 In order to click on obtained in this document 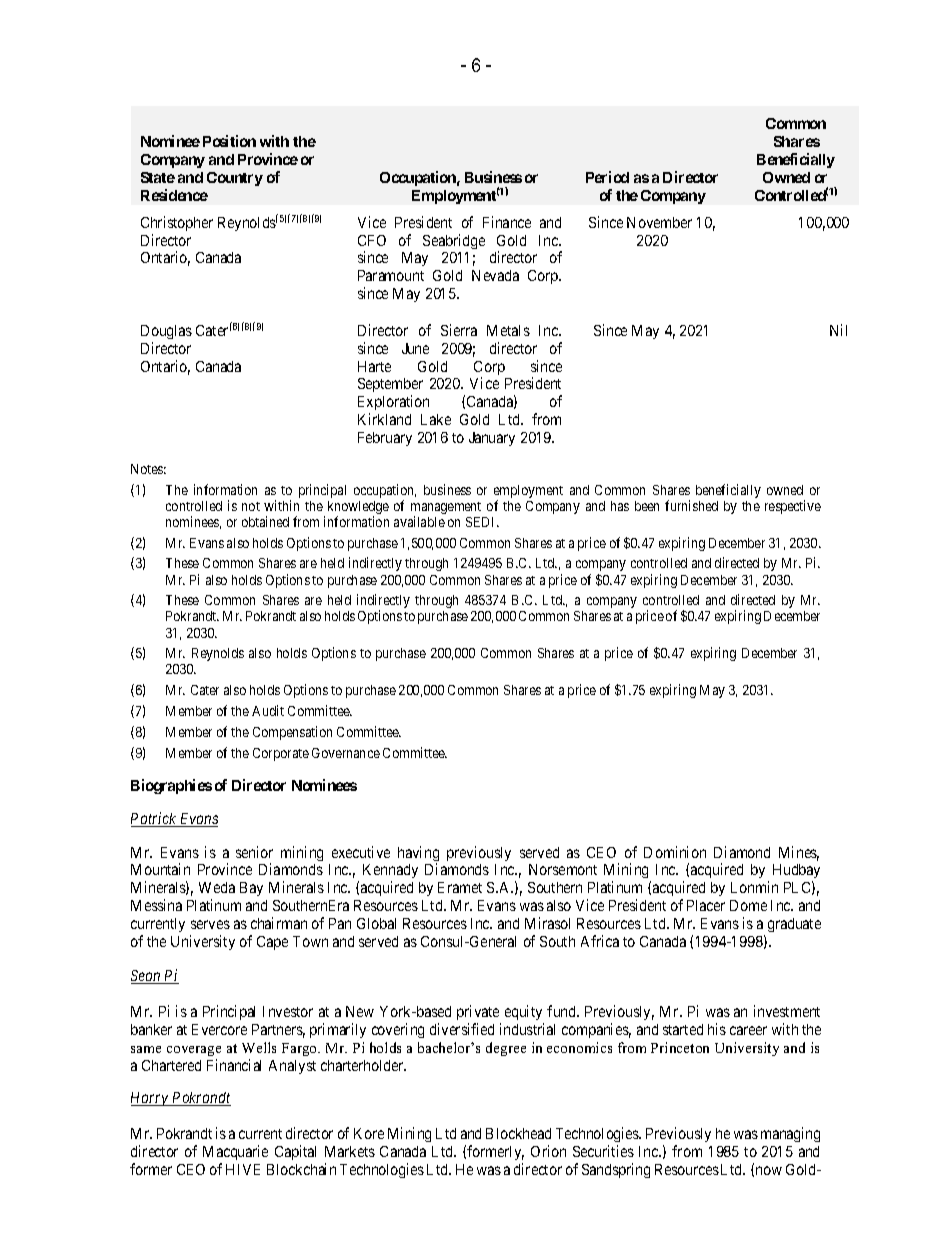, I will do `click(265, 521)`.
